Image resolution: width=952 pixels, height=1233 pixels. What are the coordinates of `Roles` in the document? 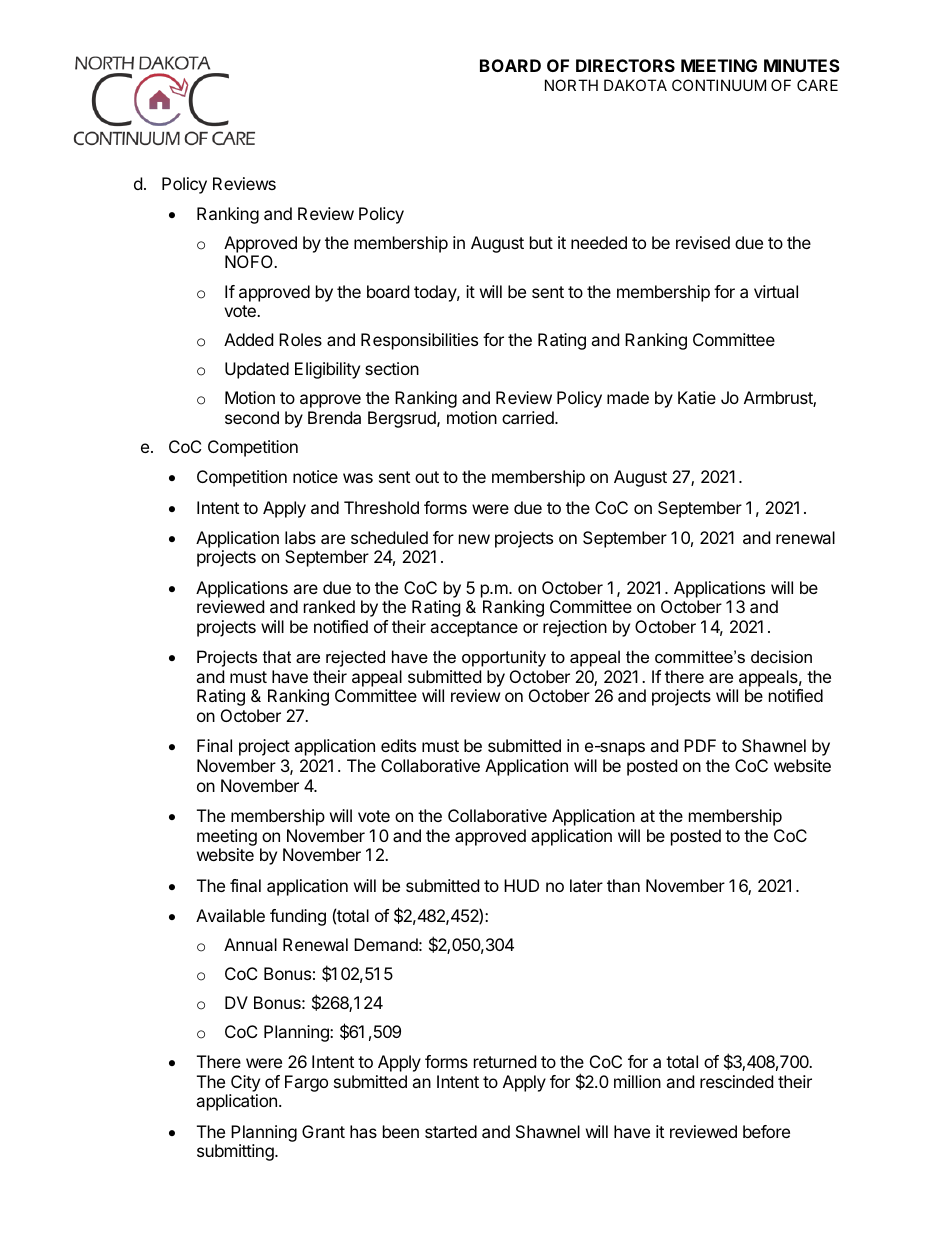 It's located at (300, 339).
